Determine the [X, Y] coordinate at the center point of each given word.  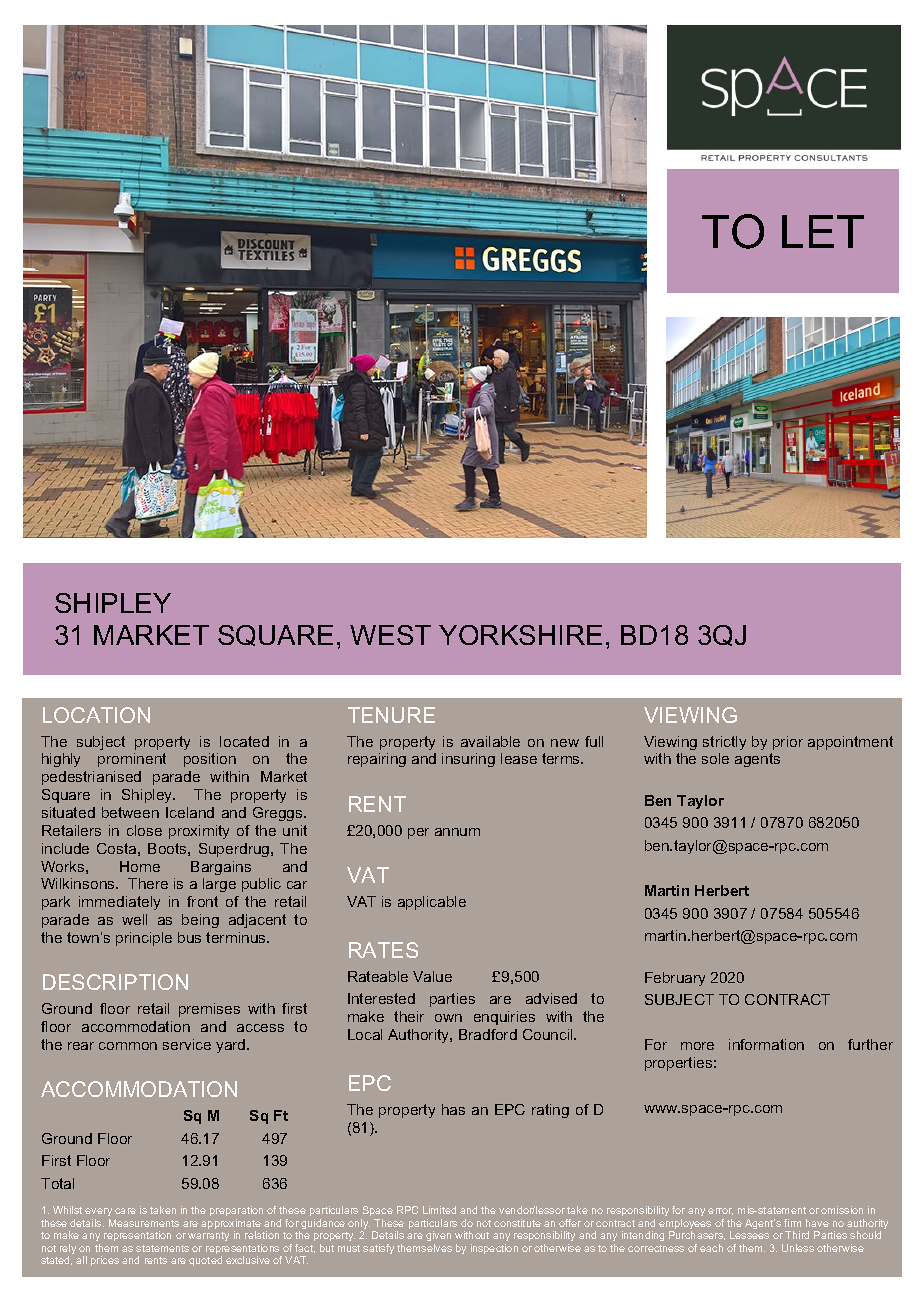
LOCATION [96, 715]
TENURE [391, 715]
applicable [432, 903]
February [675, 979]
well [134, 919]
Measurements [144, 1223]
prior [788, 743]
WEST [390, 635]
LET [823, 231]
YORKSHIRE [520, 635]
